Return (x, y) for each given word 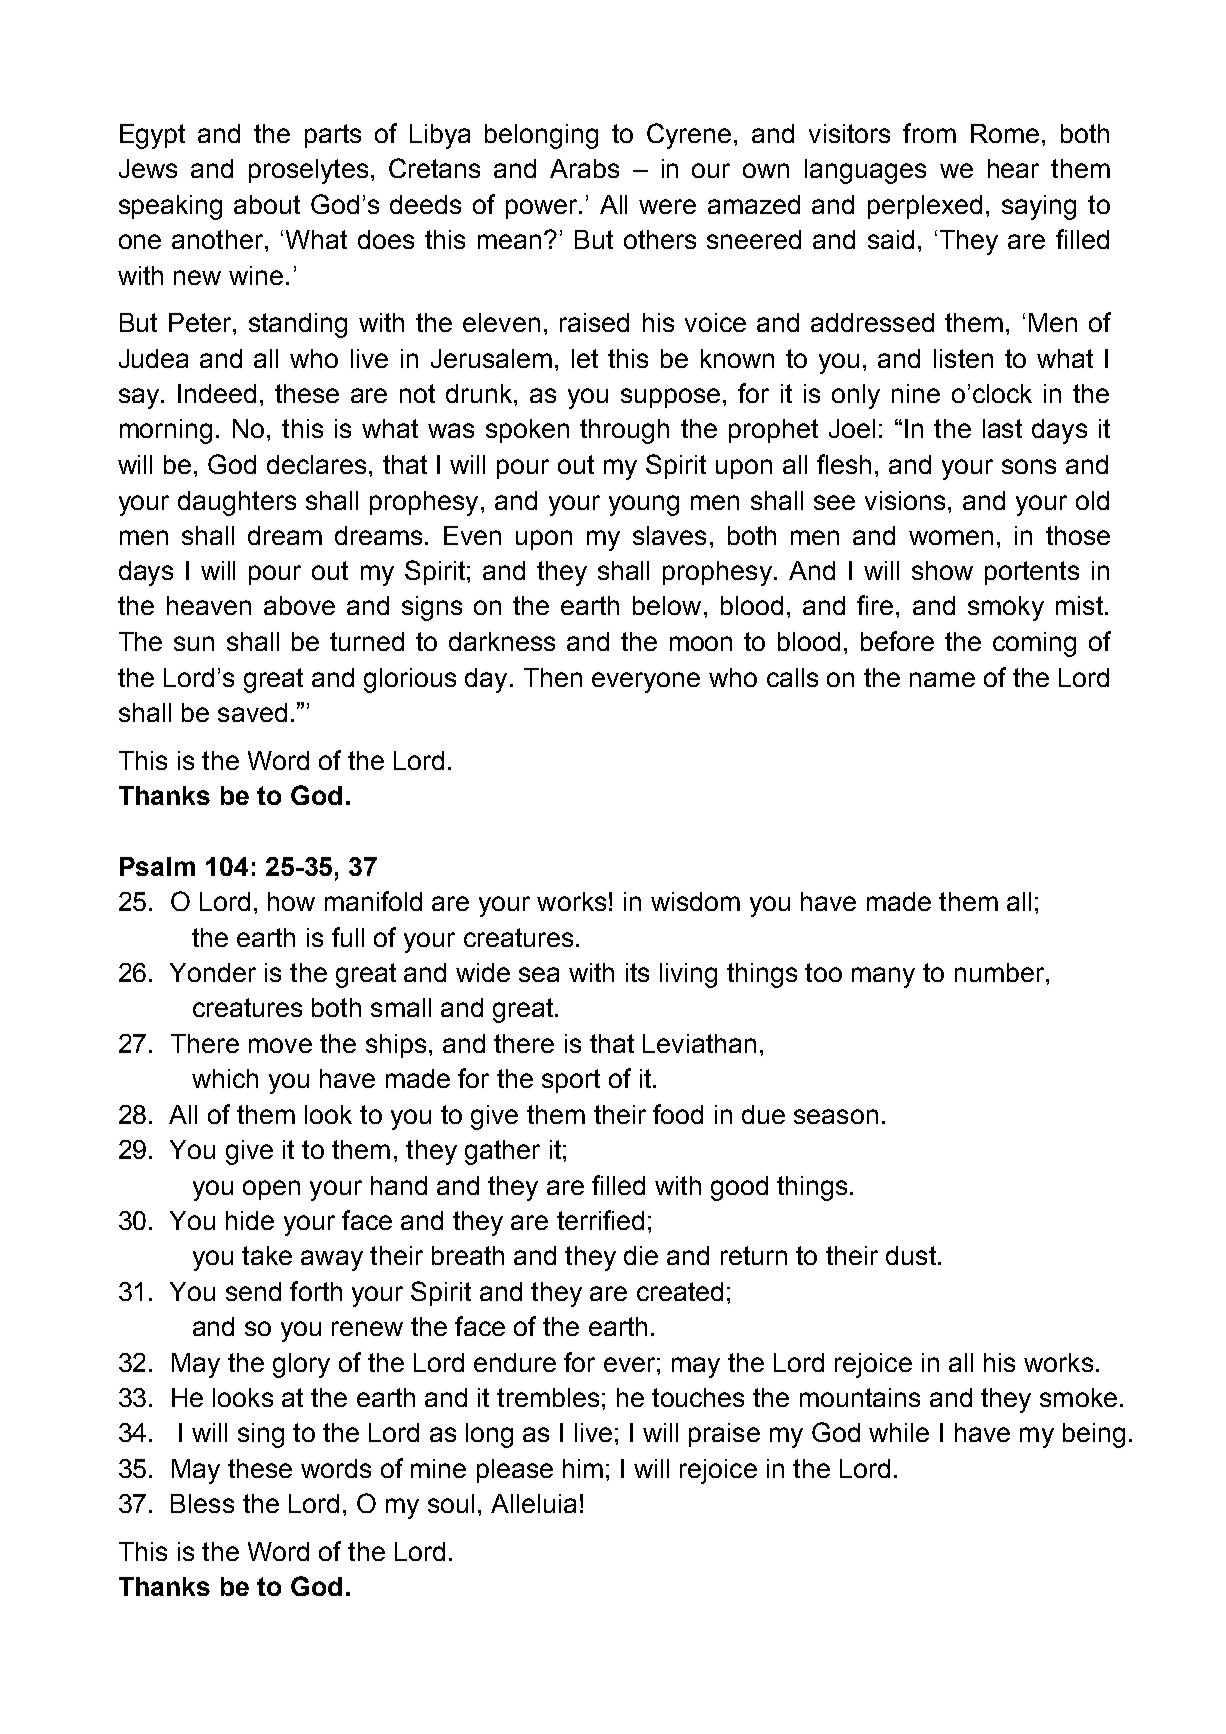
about (267, 204)
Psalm (157, 866)
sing (261, 1435)
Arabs (584, 168)
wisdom (695, 901)
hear (1013, 168)
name (942, 679)
